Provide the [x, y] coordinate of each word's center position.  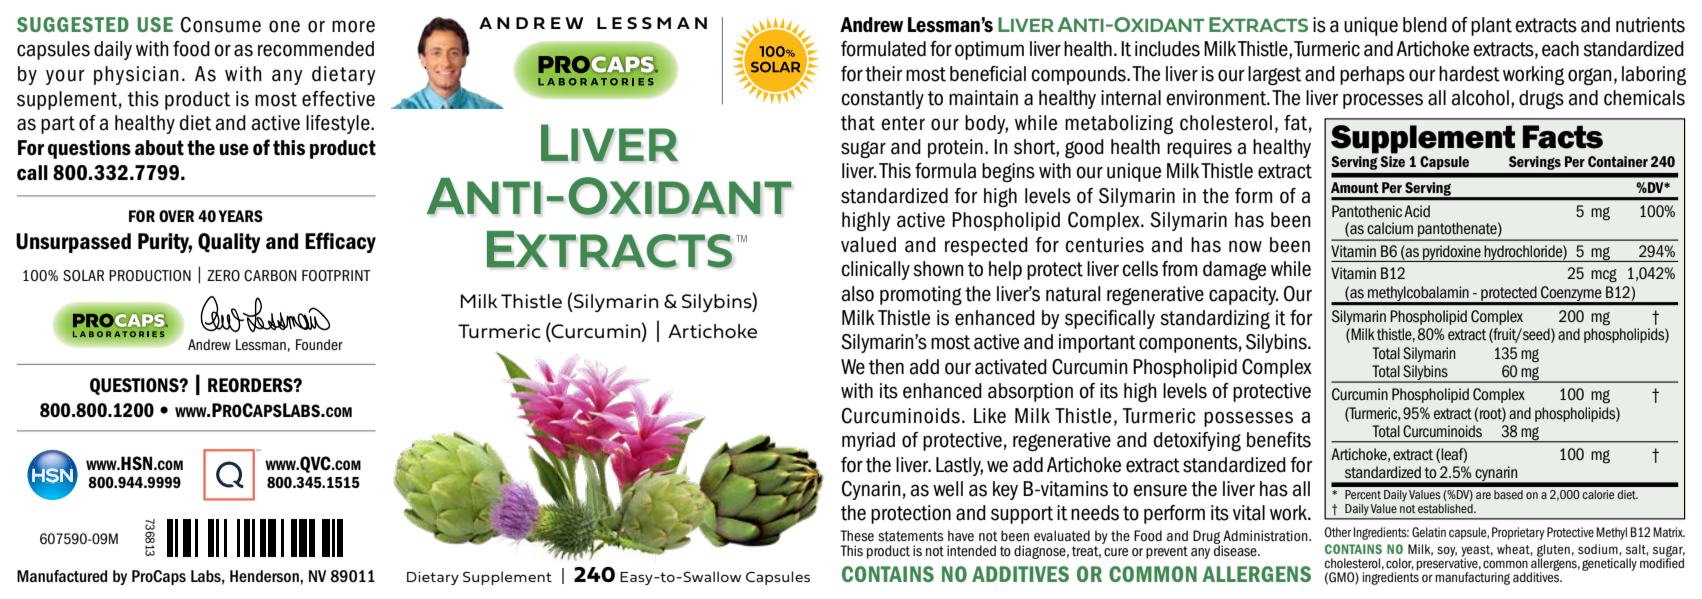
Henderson [265, 576]
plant [1491, 26]
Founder [319, 345]
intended [971, 551]
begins [1008, 172]
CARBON [270, 276]
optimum [989, 50]
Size [1392, 161]
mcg [1604, 276]
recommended [316, 49]
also [858, 294]
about [159, 148]
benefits [1279, 440]
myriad [868, 441]
